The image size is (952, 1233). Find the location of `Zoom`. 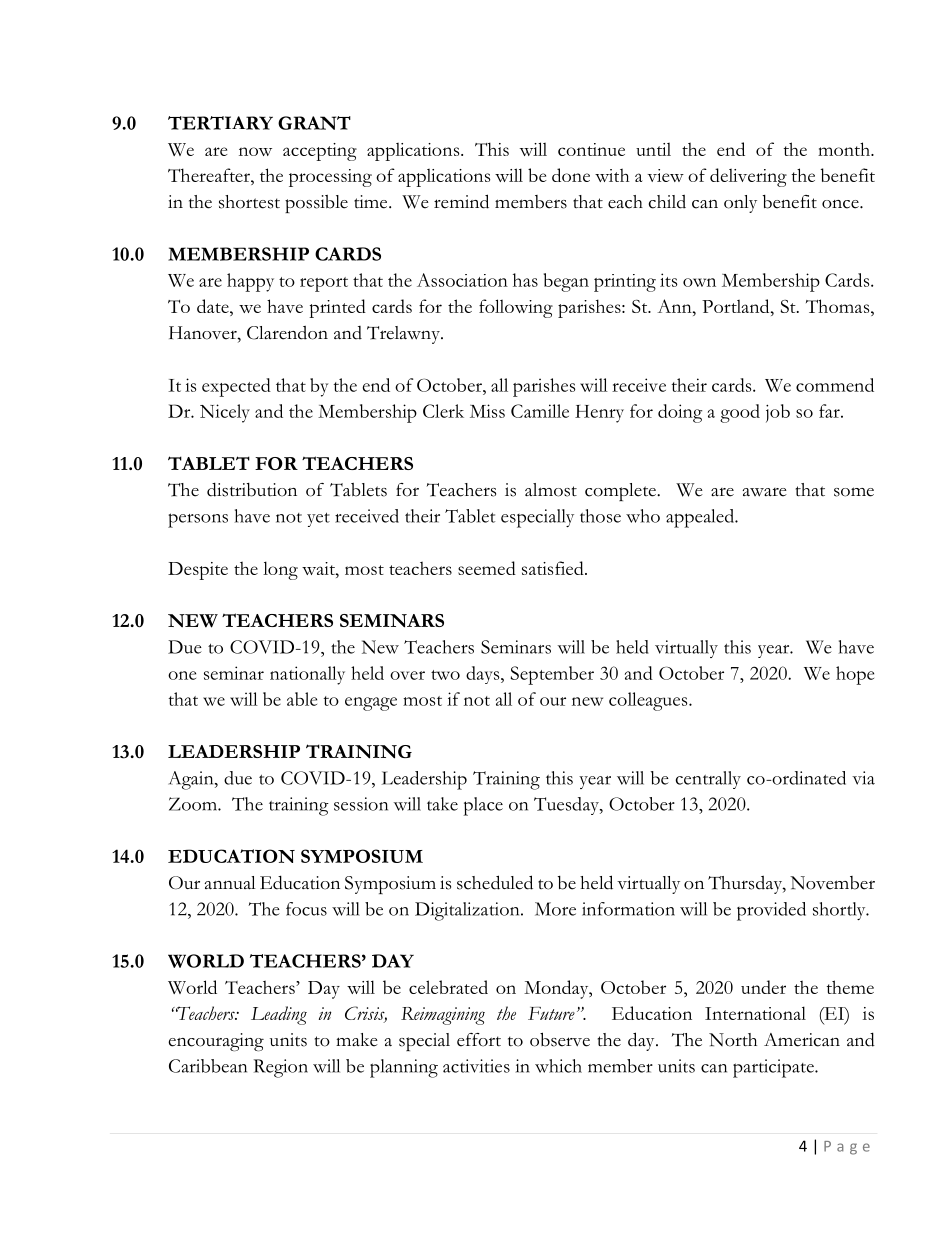

Zoom is located at coordinates (194, 804).
